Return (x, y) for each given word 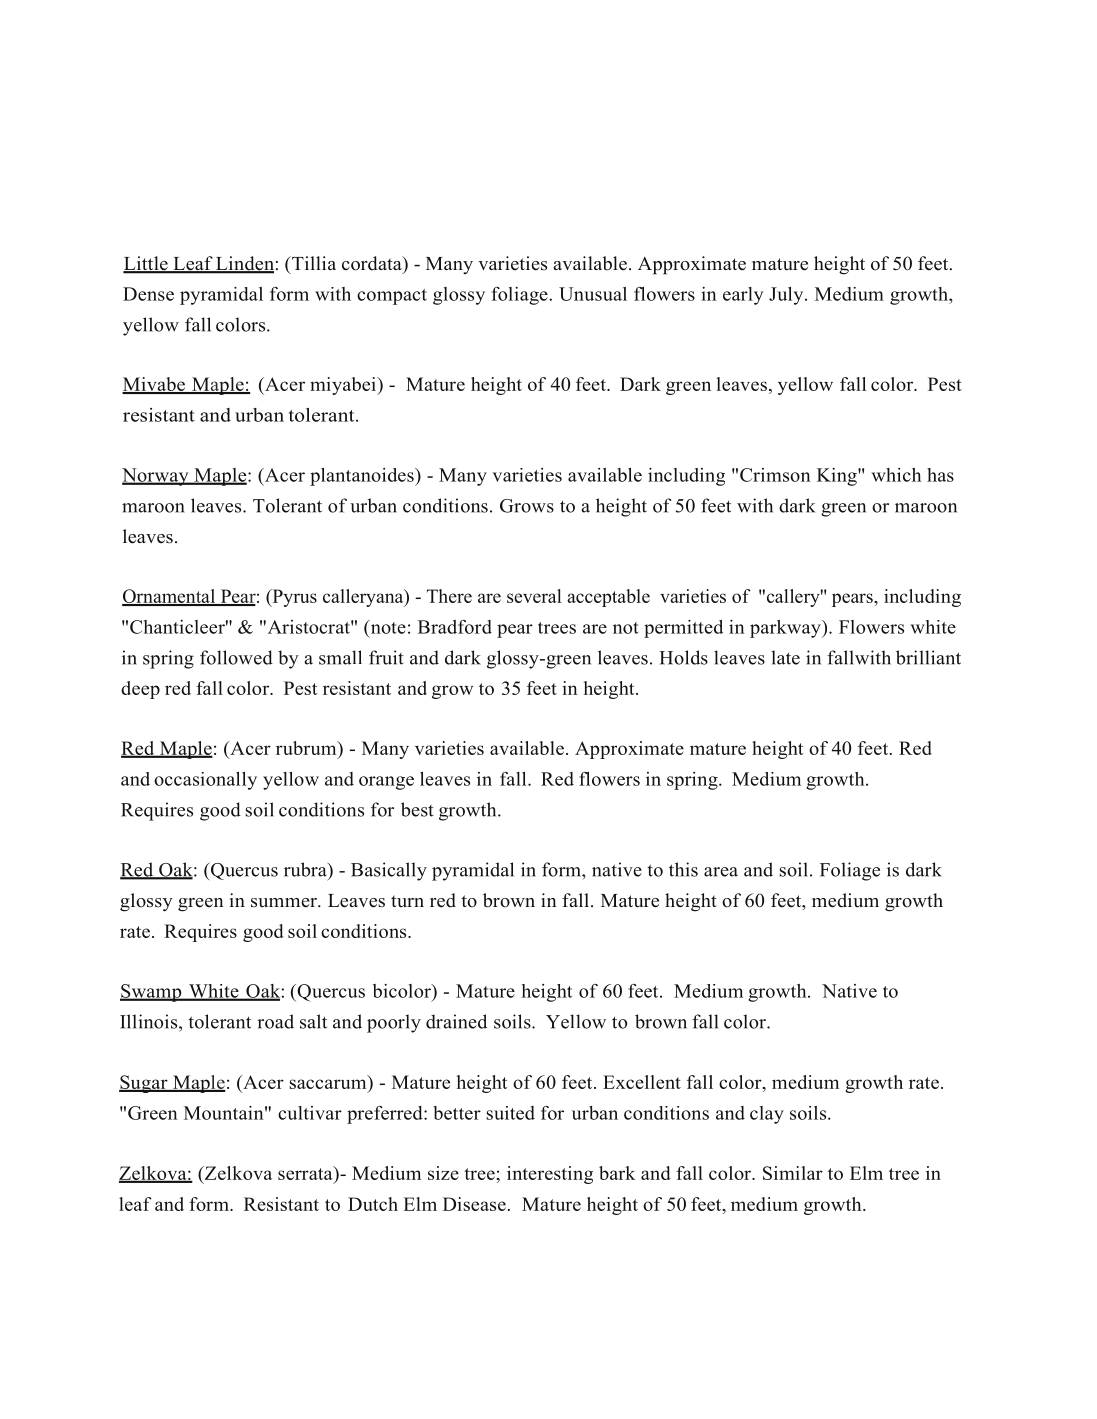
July (787, 296)
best (417, 809)
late (785, 657)
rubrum (307, 748)
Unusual (593, 294)
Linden (244, 264)
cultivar (310, 1113)
